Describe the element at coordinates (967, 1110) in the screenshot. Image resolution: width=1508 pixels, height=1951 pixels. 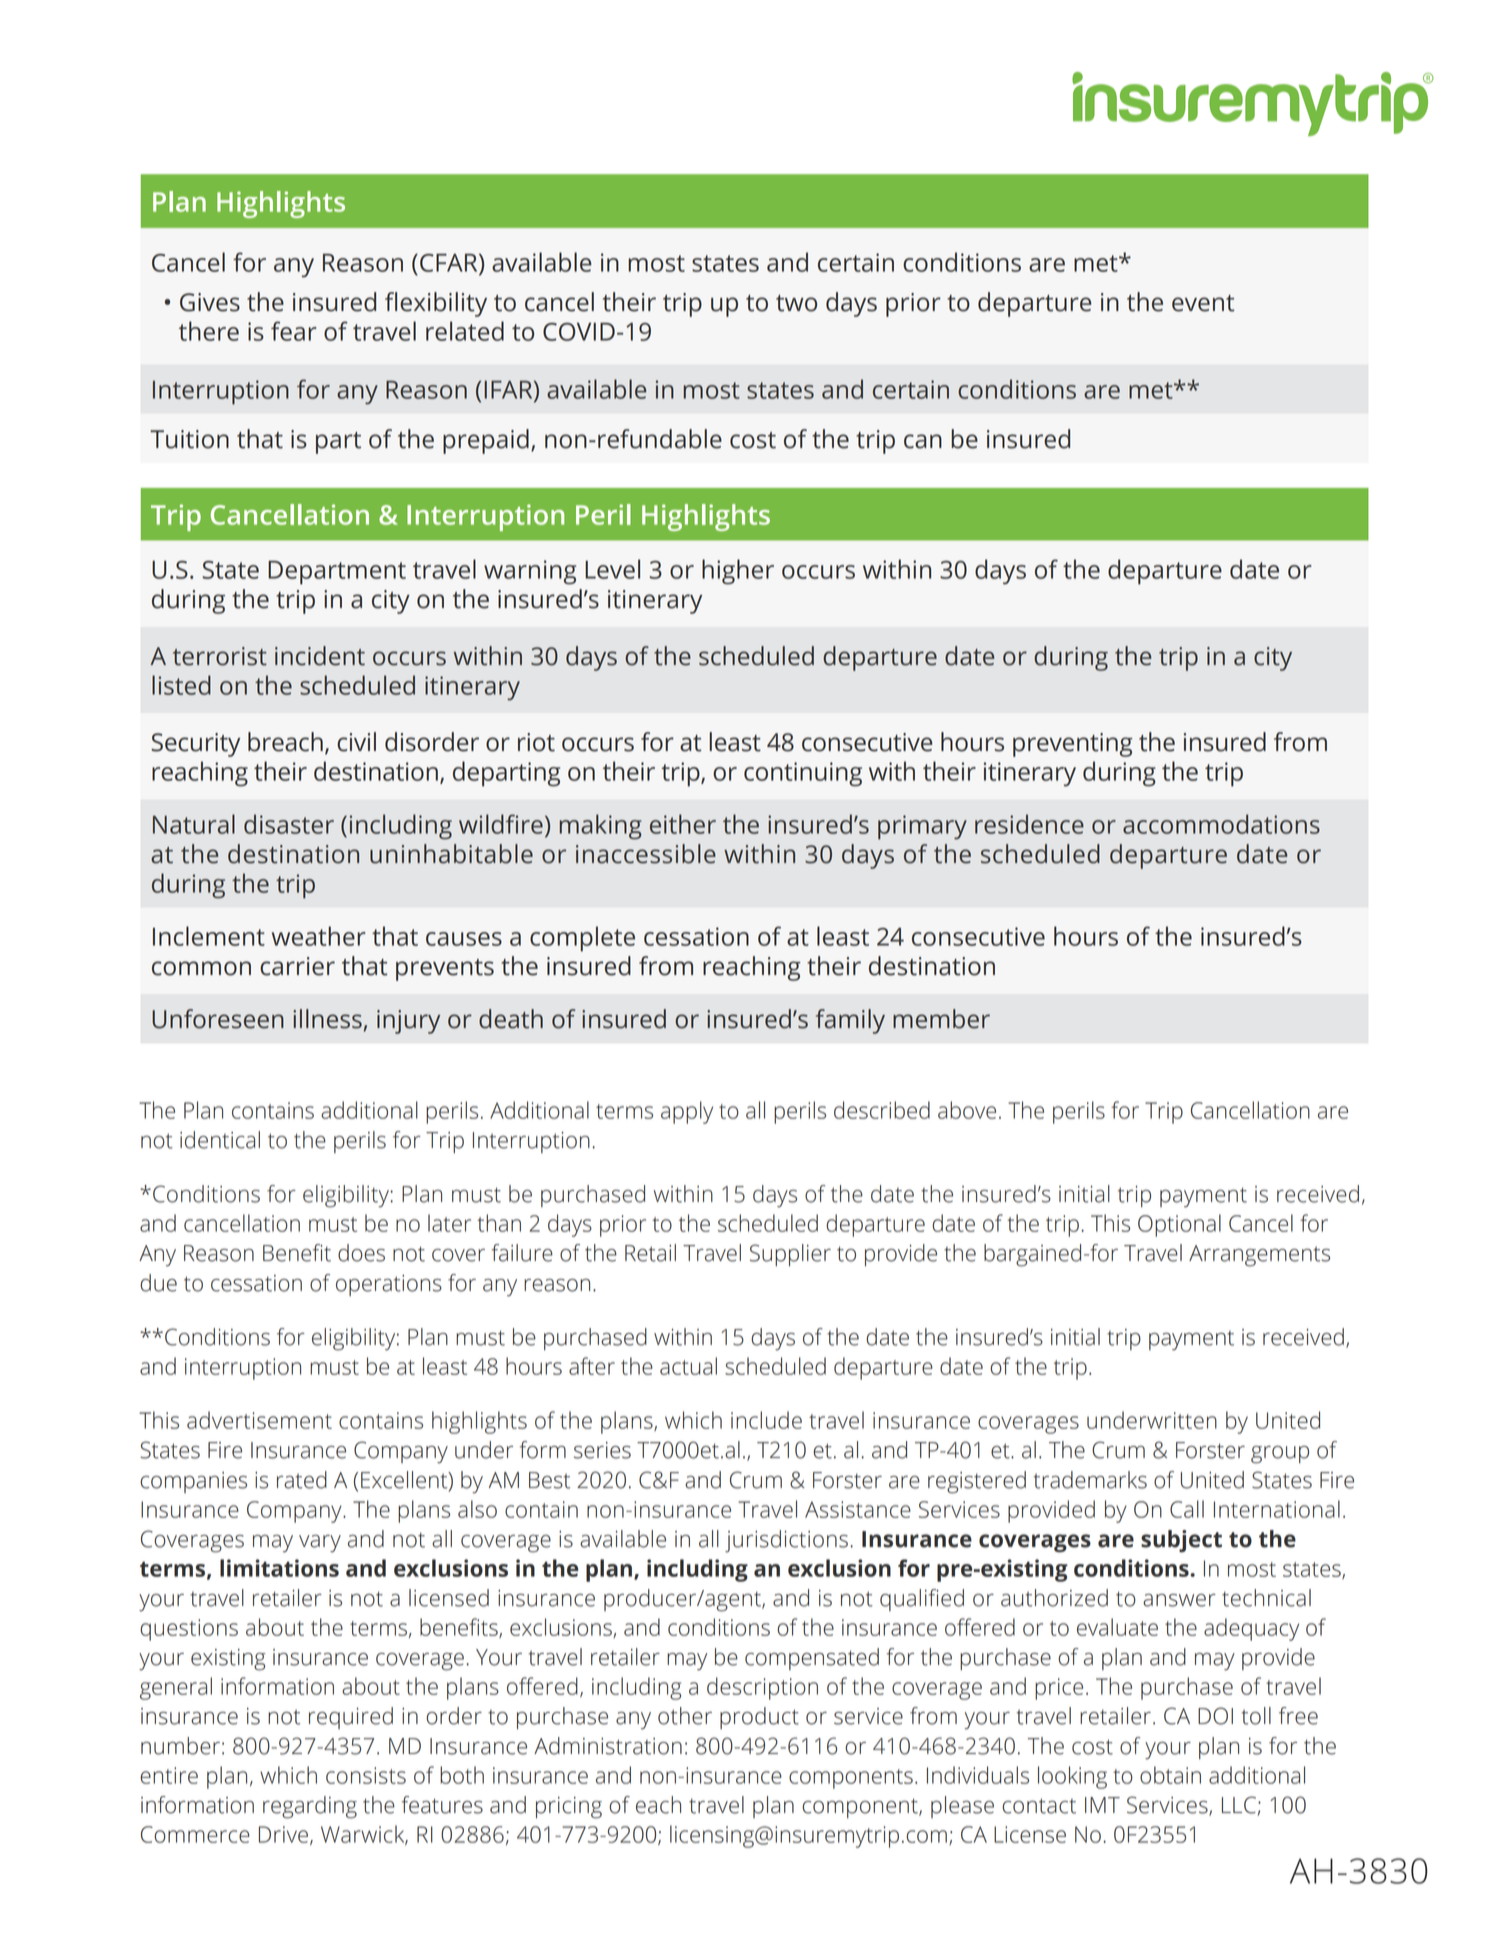
I see `above` at that location.
